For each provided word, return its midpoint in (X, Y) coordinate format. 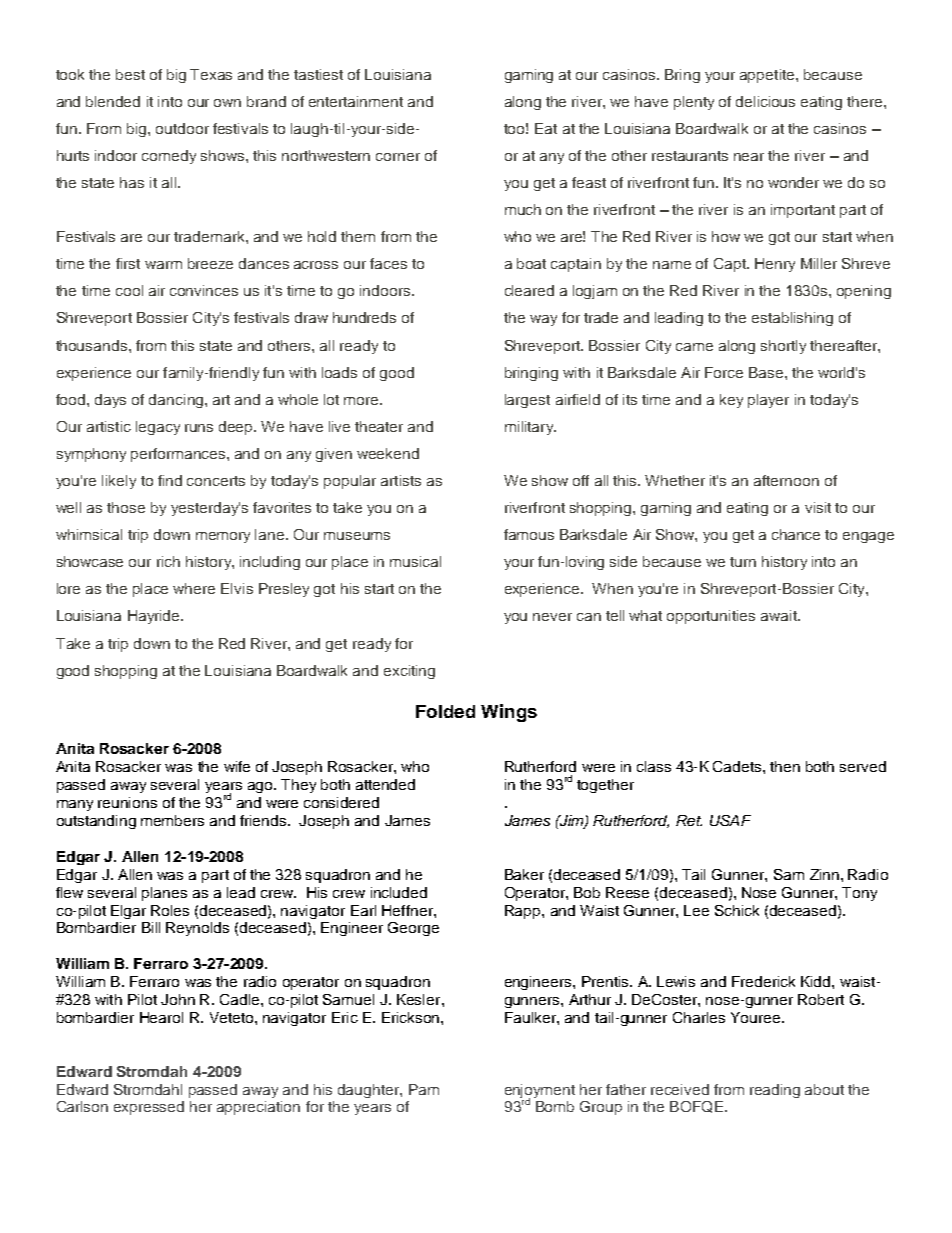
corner (398, 157)
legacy (158, 428)
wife (237, 766)
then (785, 766)
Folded (445, 711)
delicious (765, 101)
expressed (149, 1108)
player (768, 401)
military (530, 428)
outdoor (182, 128)
